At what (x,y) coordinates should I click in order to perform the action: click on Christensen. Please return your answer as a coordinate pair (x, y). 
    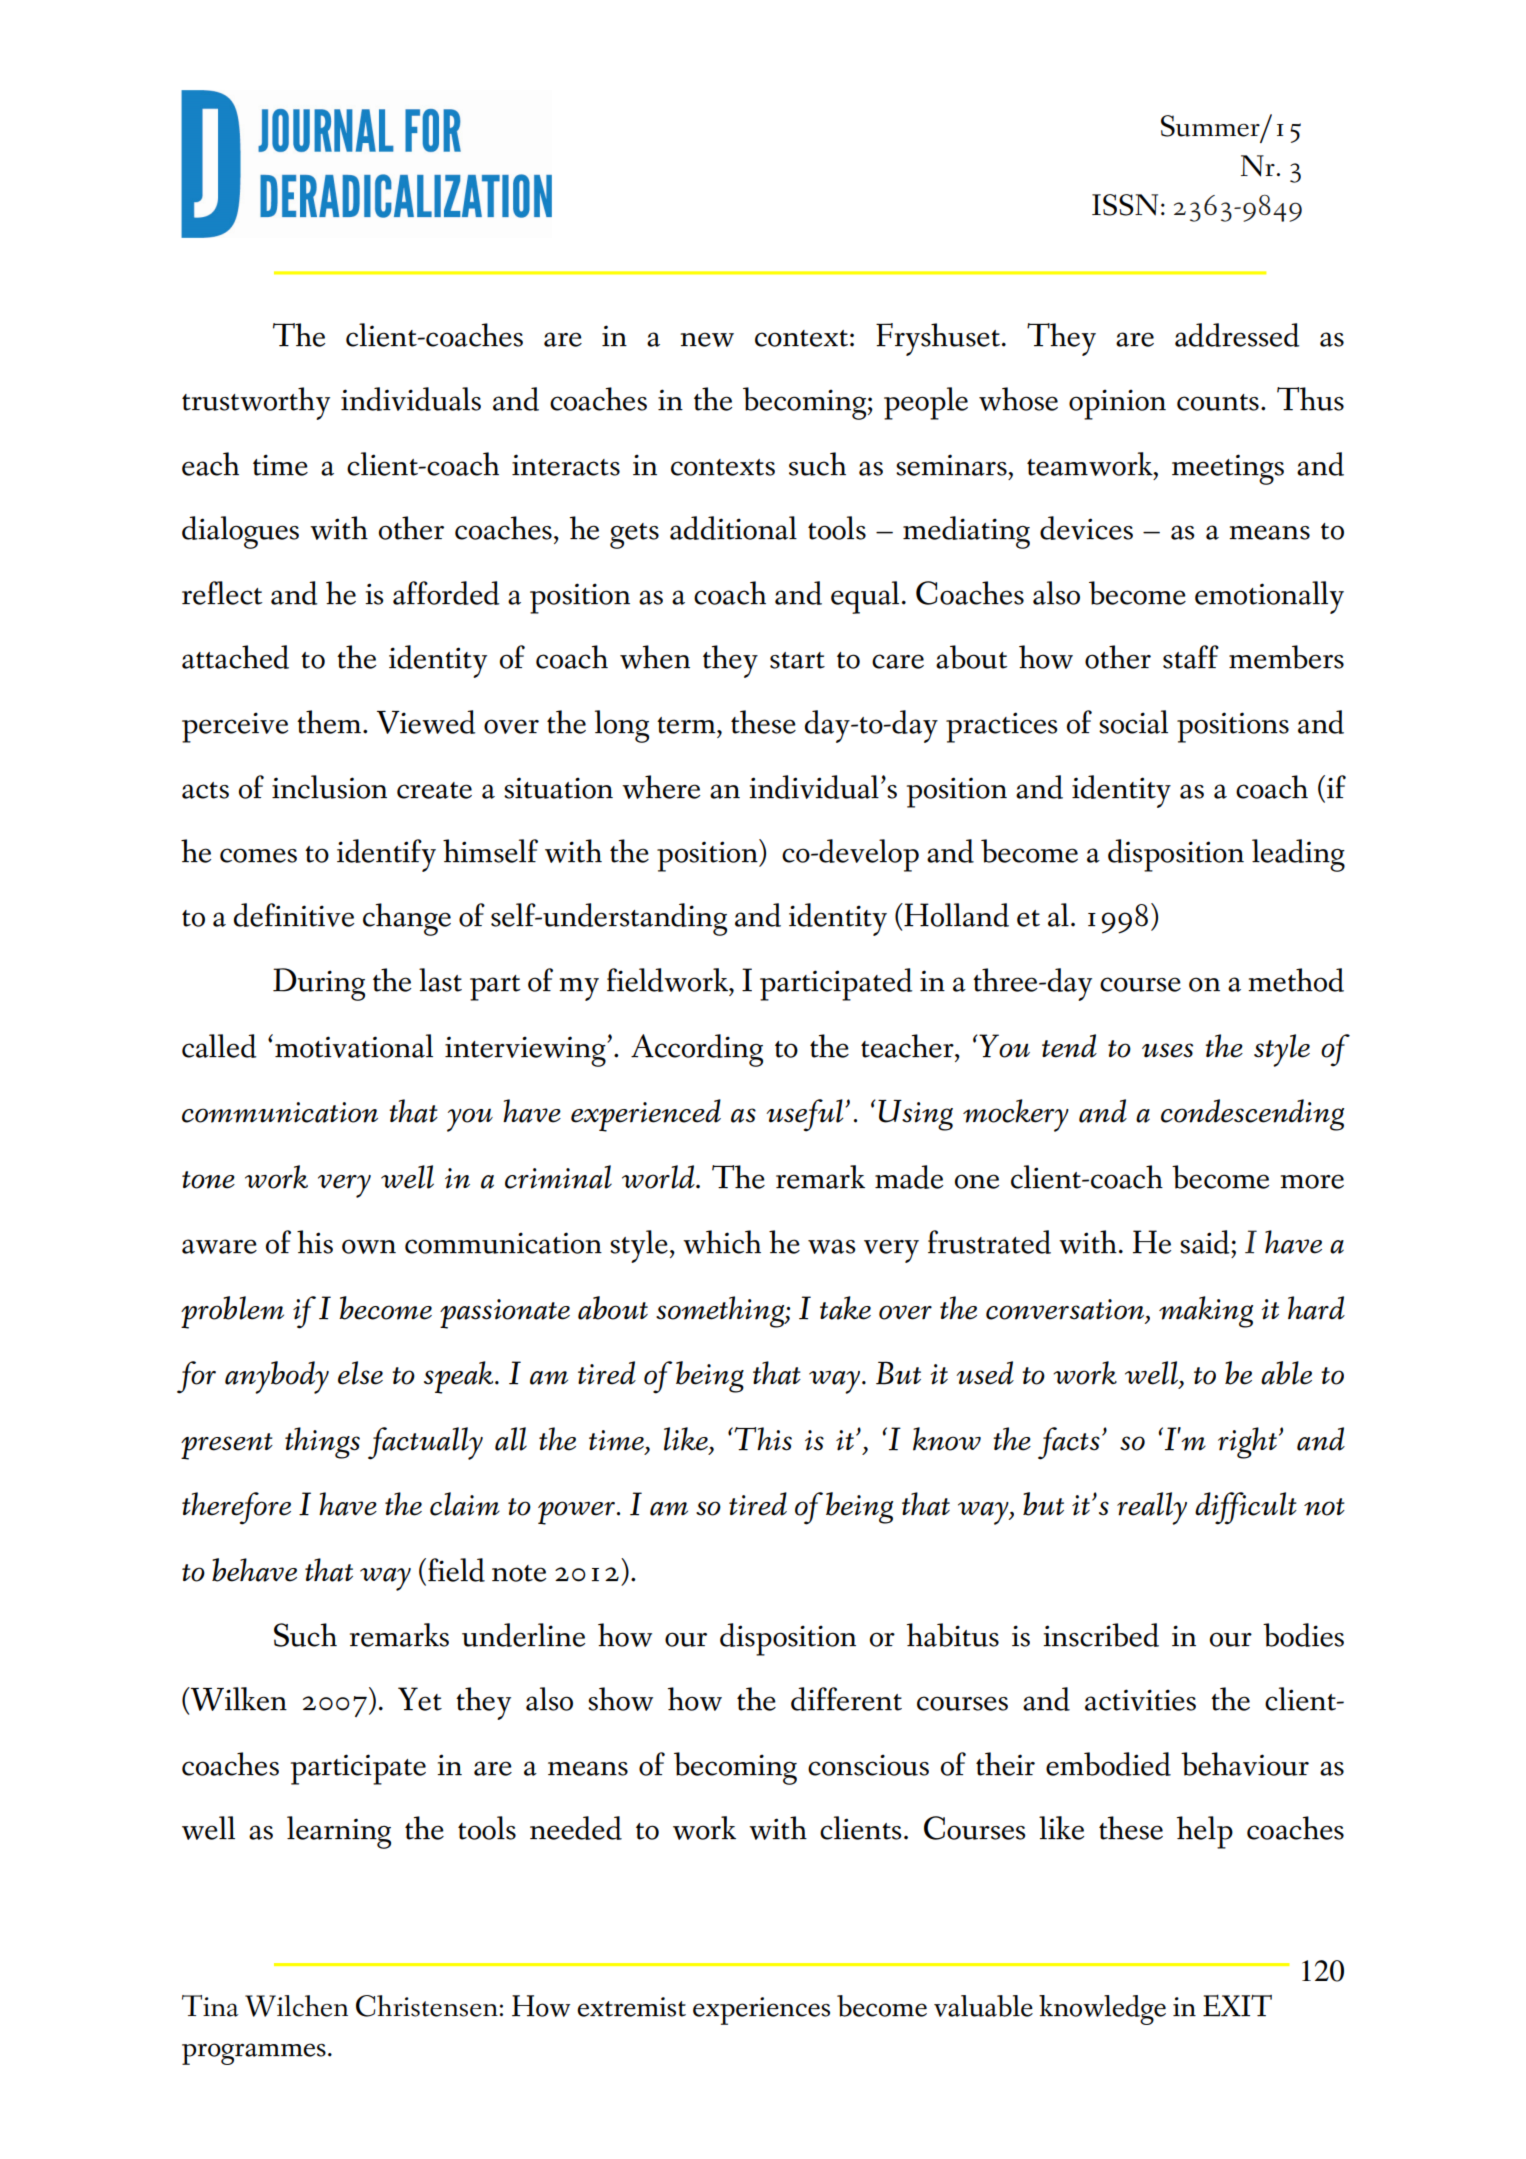
    Looking at the image, I should click on (427, 2006).
